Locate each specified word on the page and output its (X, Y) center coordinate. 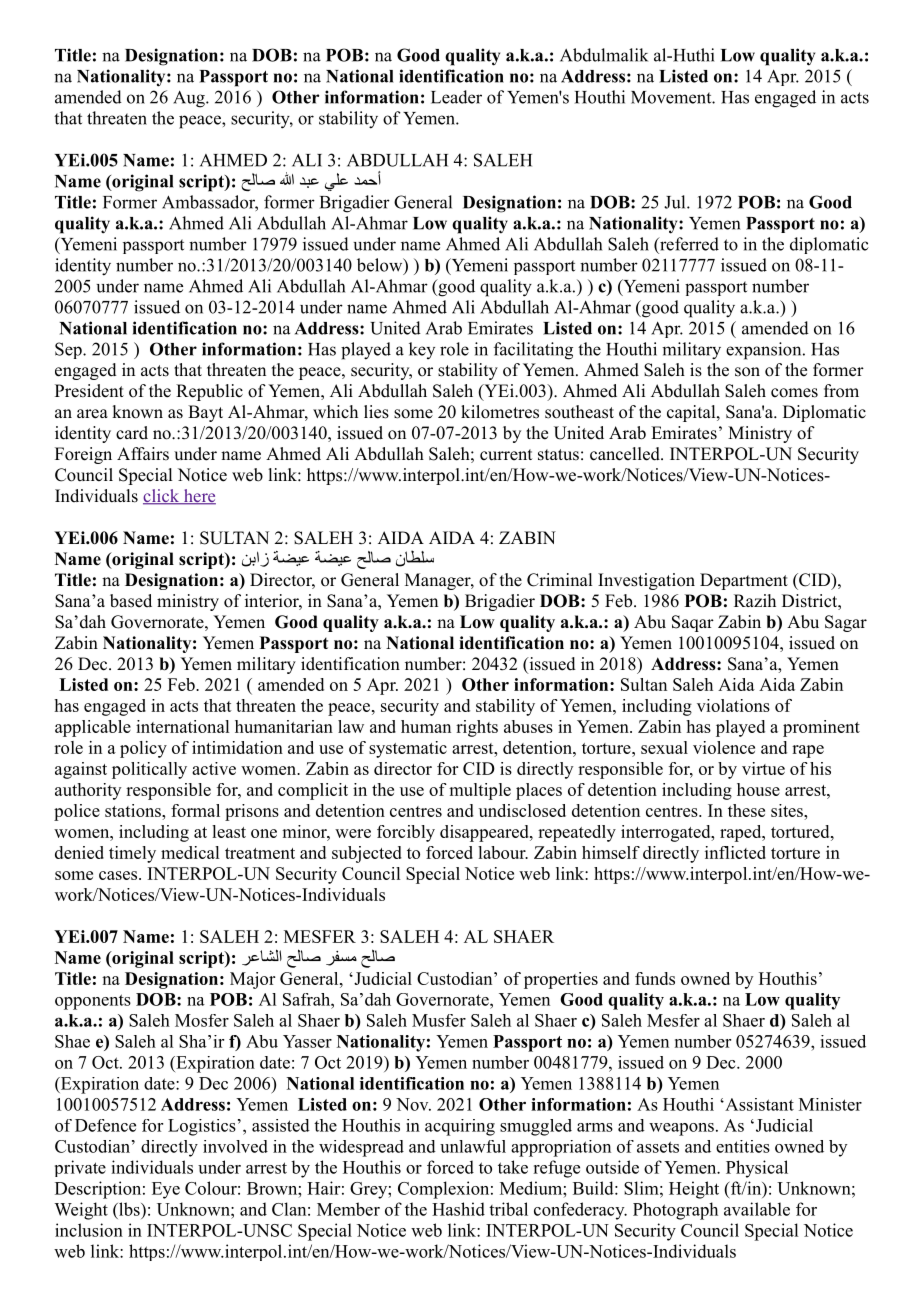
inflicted (735, 852)
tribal (508, 1209)
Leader (456, 97)
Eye (166, 1190)
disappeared (485, 833)
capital (692, 413)
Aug (190, 99)
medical (190, 852)
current (506, 455)
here (198, 497)
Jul (676, 202)
